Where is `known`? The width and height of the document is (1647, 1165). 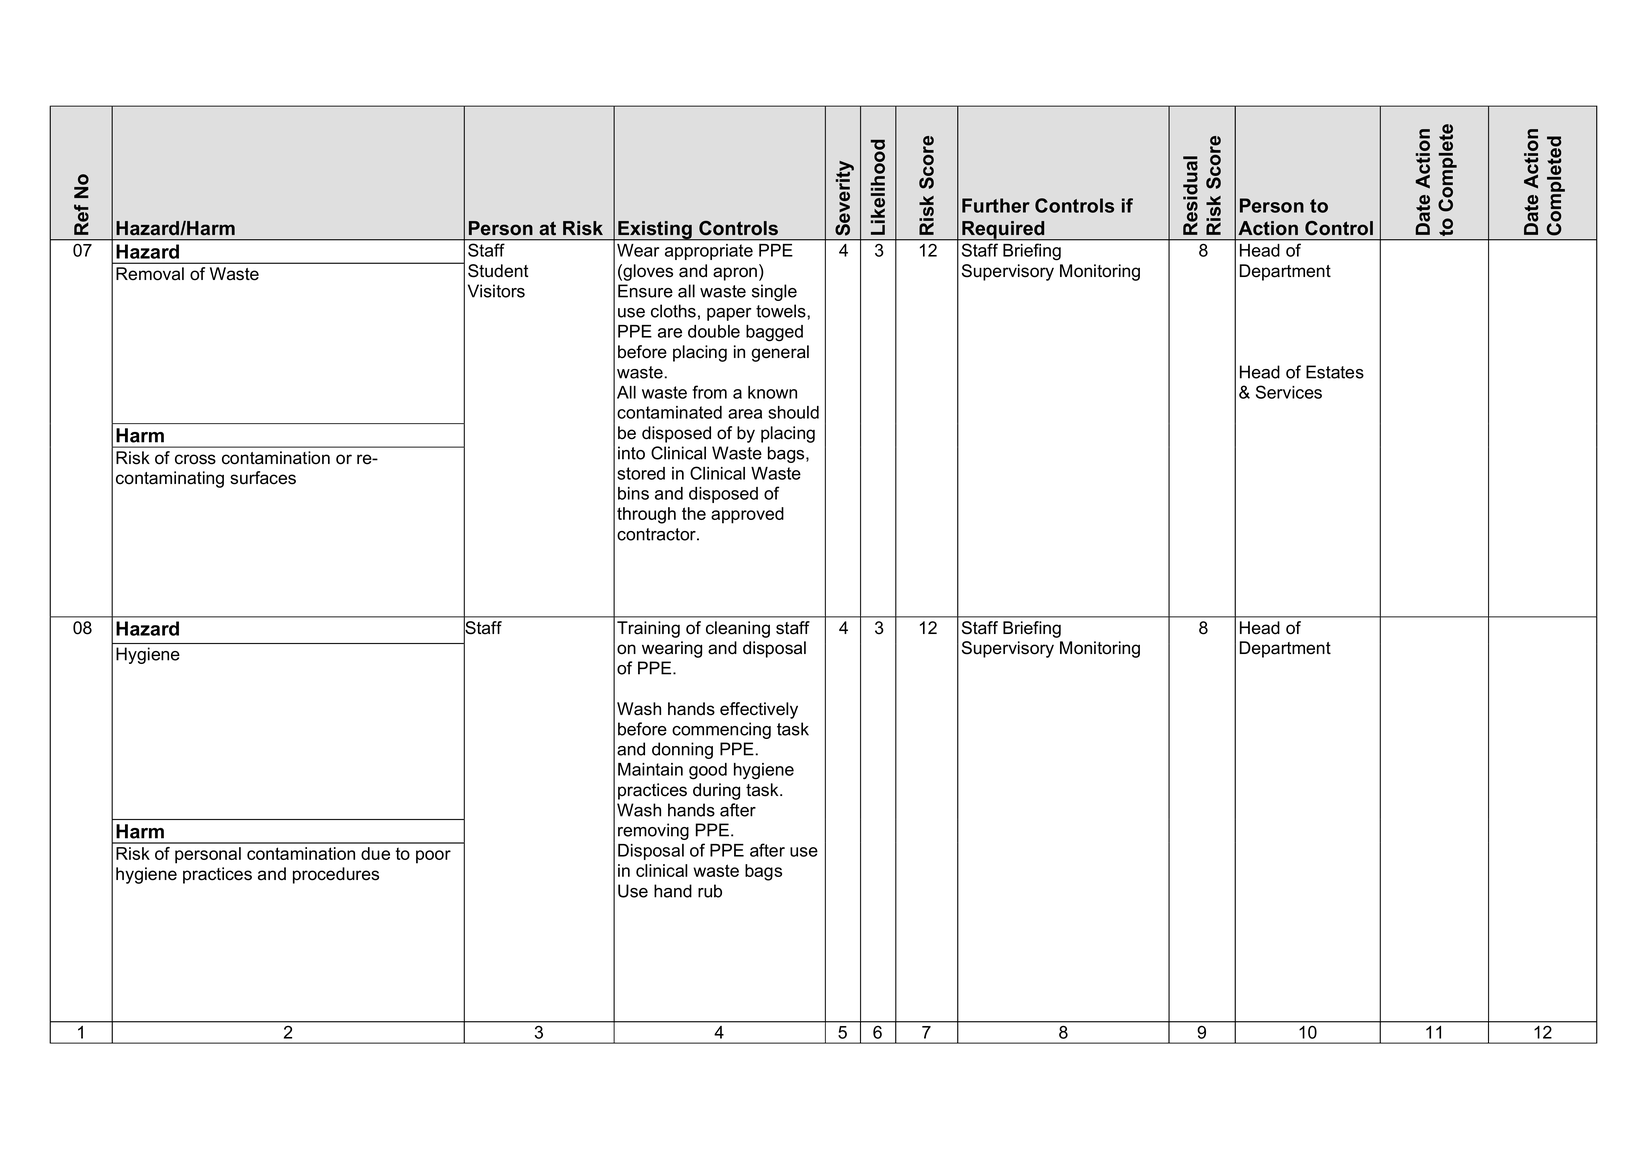 known is located at coordinates (772, 392).
